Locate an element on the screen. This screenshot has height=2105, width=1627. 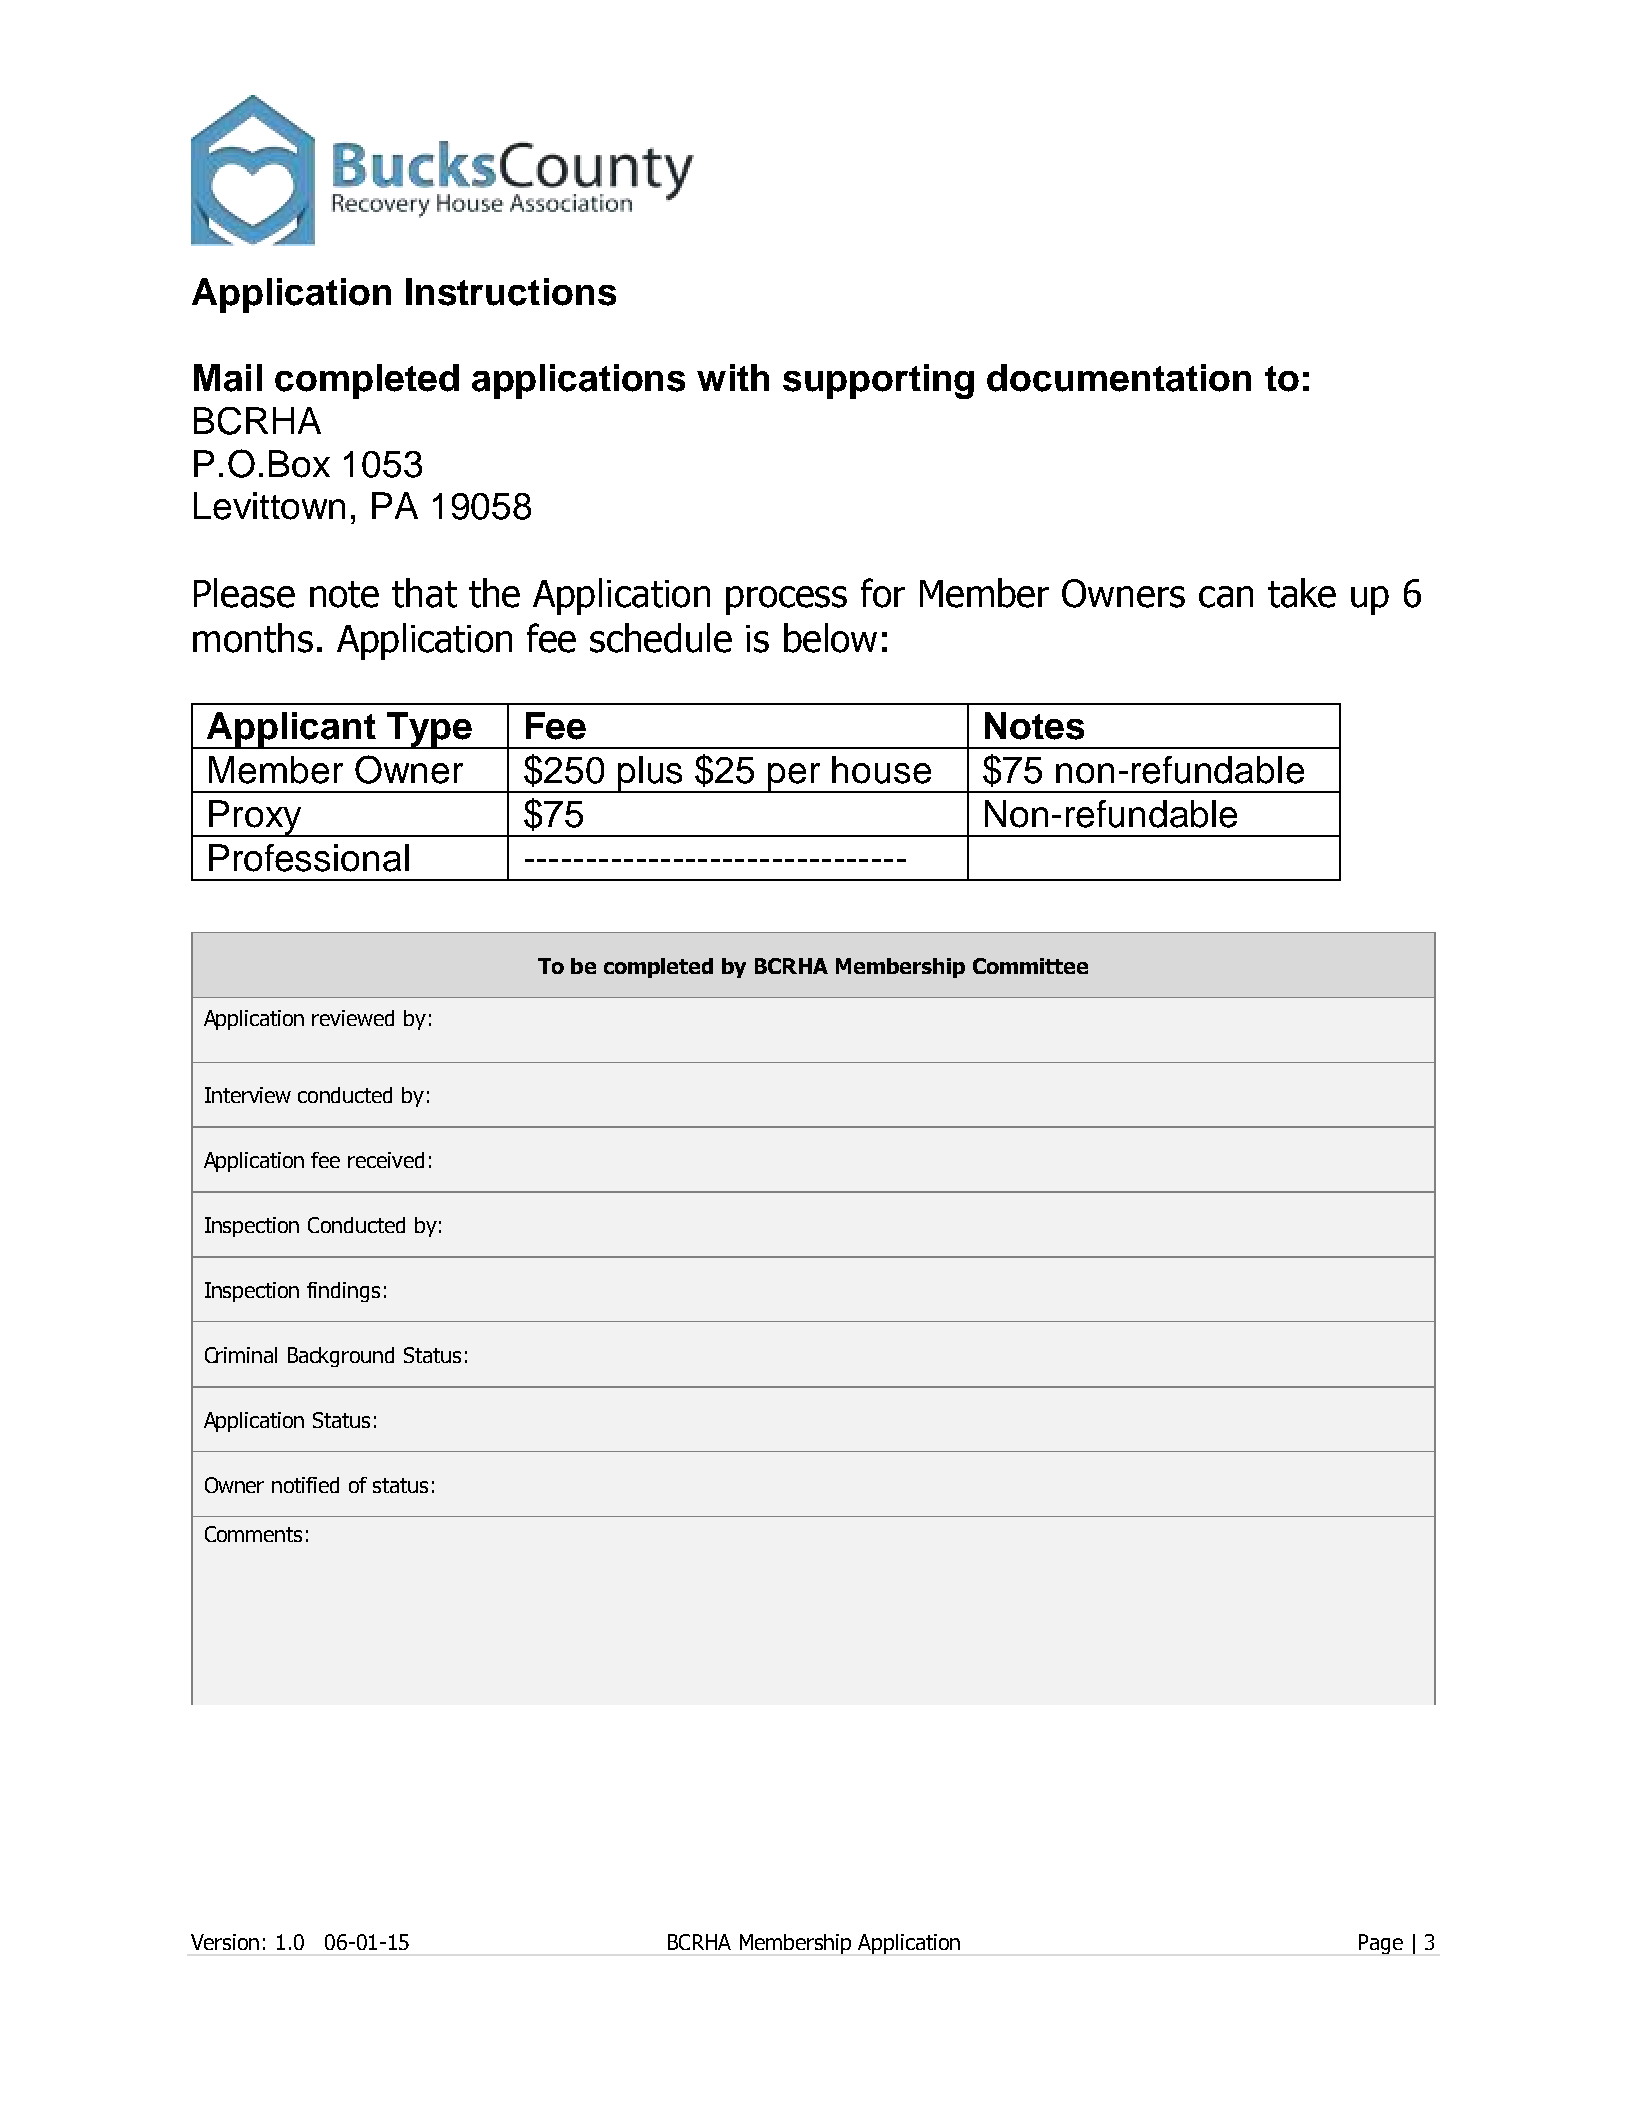
Type is located at coordinates (429, 730).
